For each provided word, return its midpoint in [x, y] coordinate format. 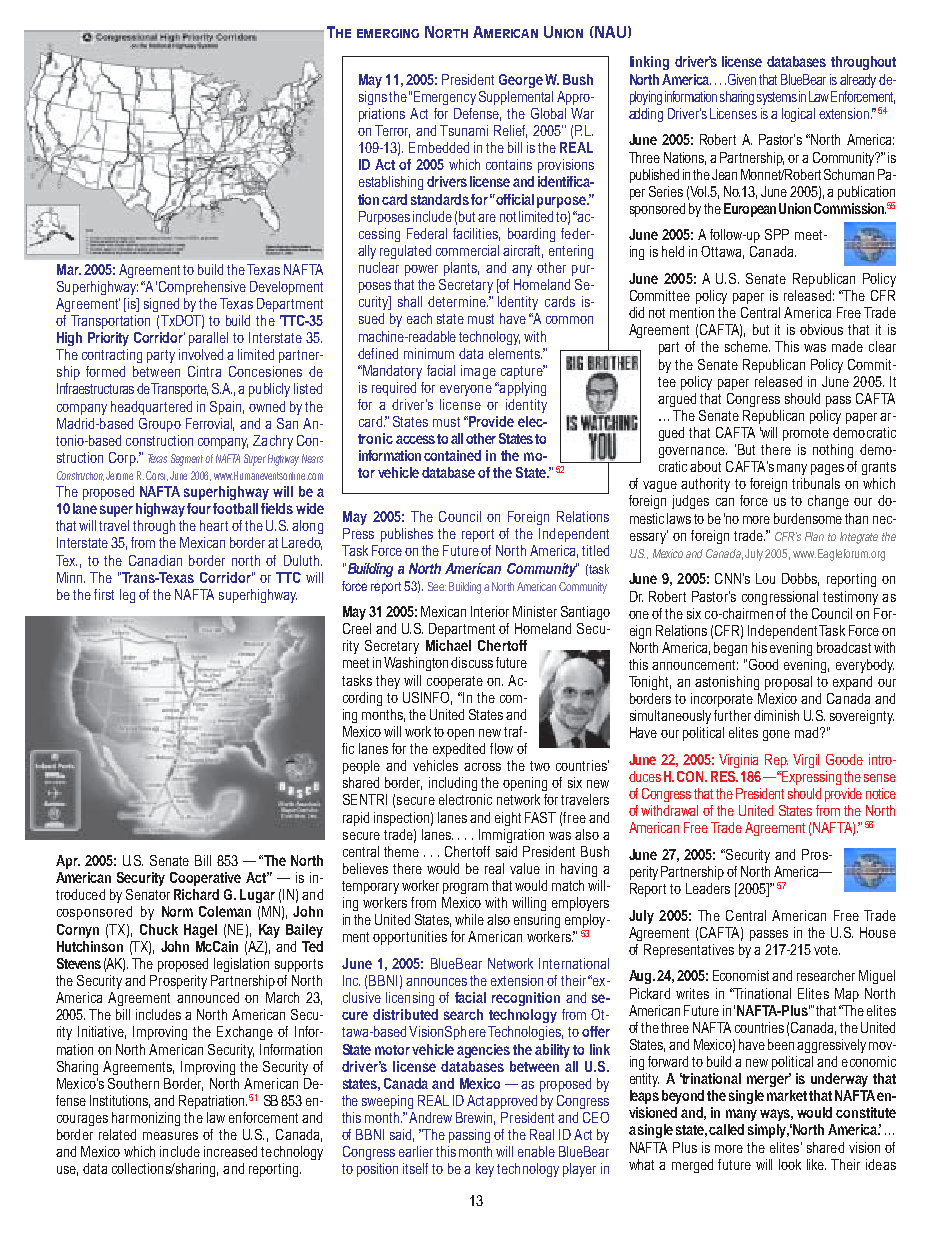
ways [776, 1115]
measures [170, 1136]
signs [373, 98]
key [485, 1170]
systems [777, 98]
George [521, 81]
